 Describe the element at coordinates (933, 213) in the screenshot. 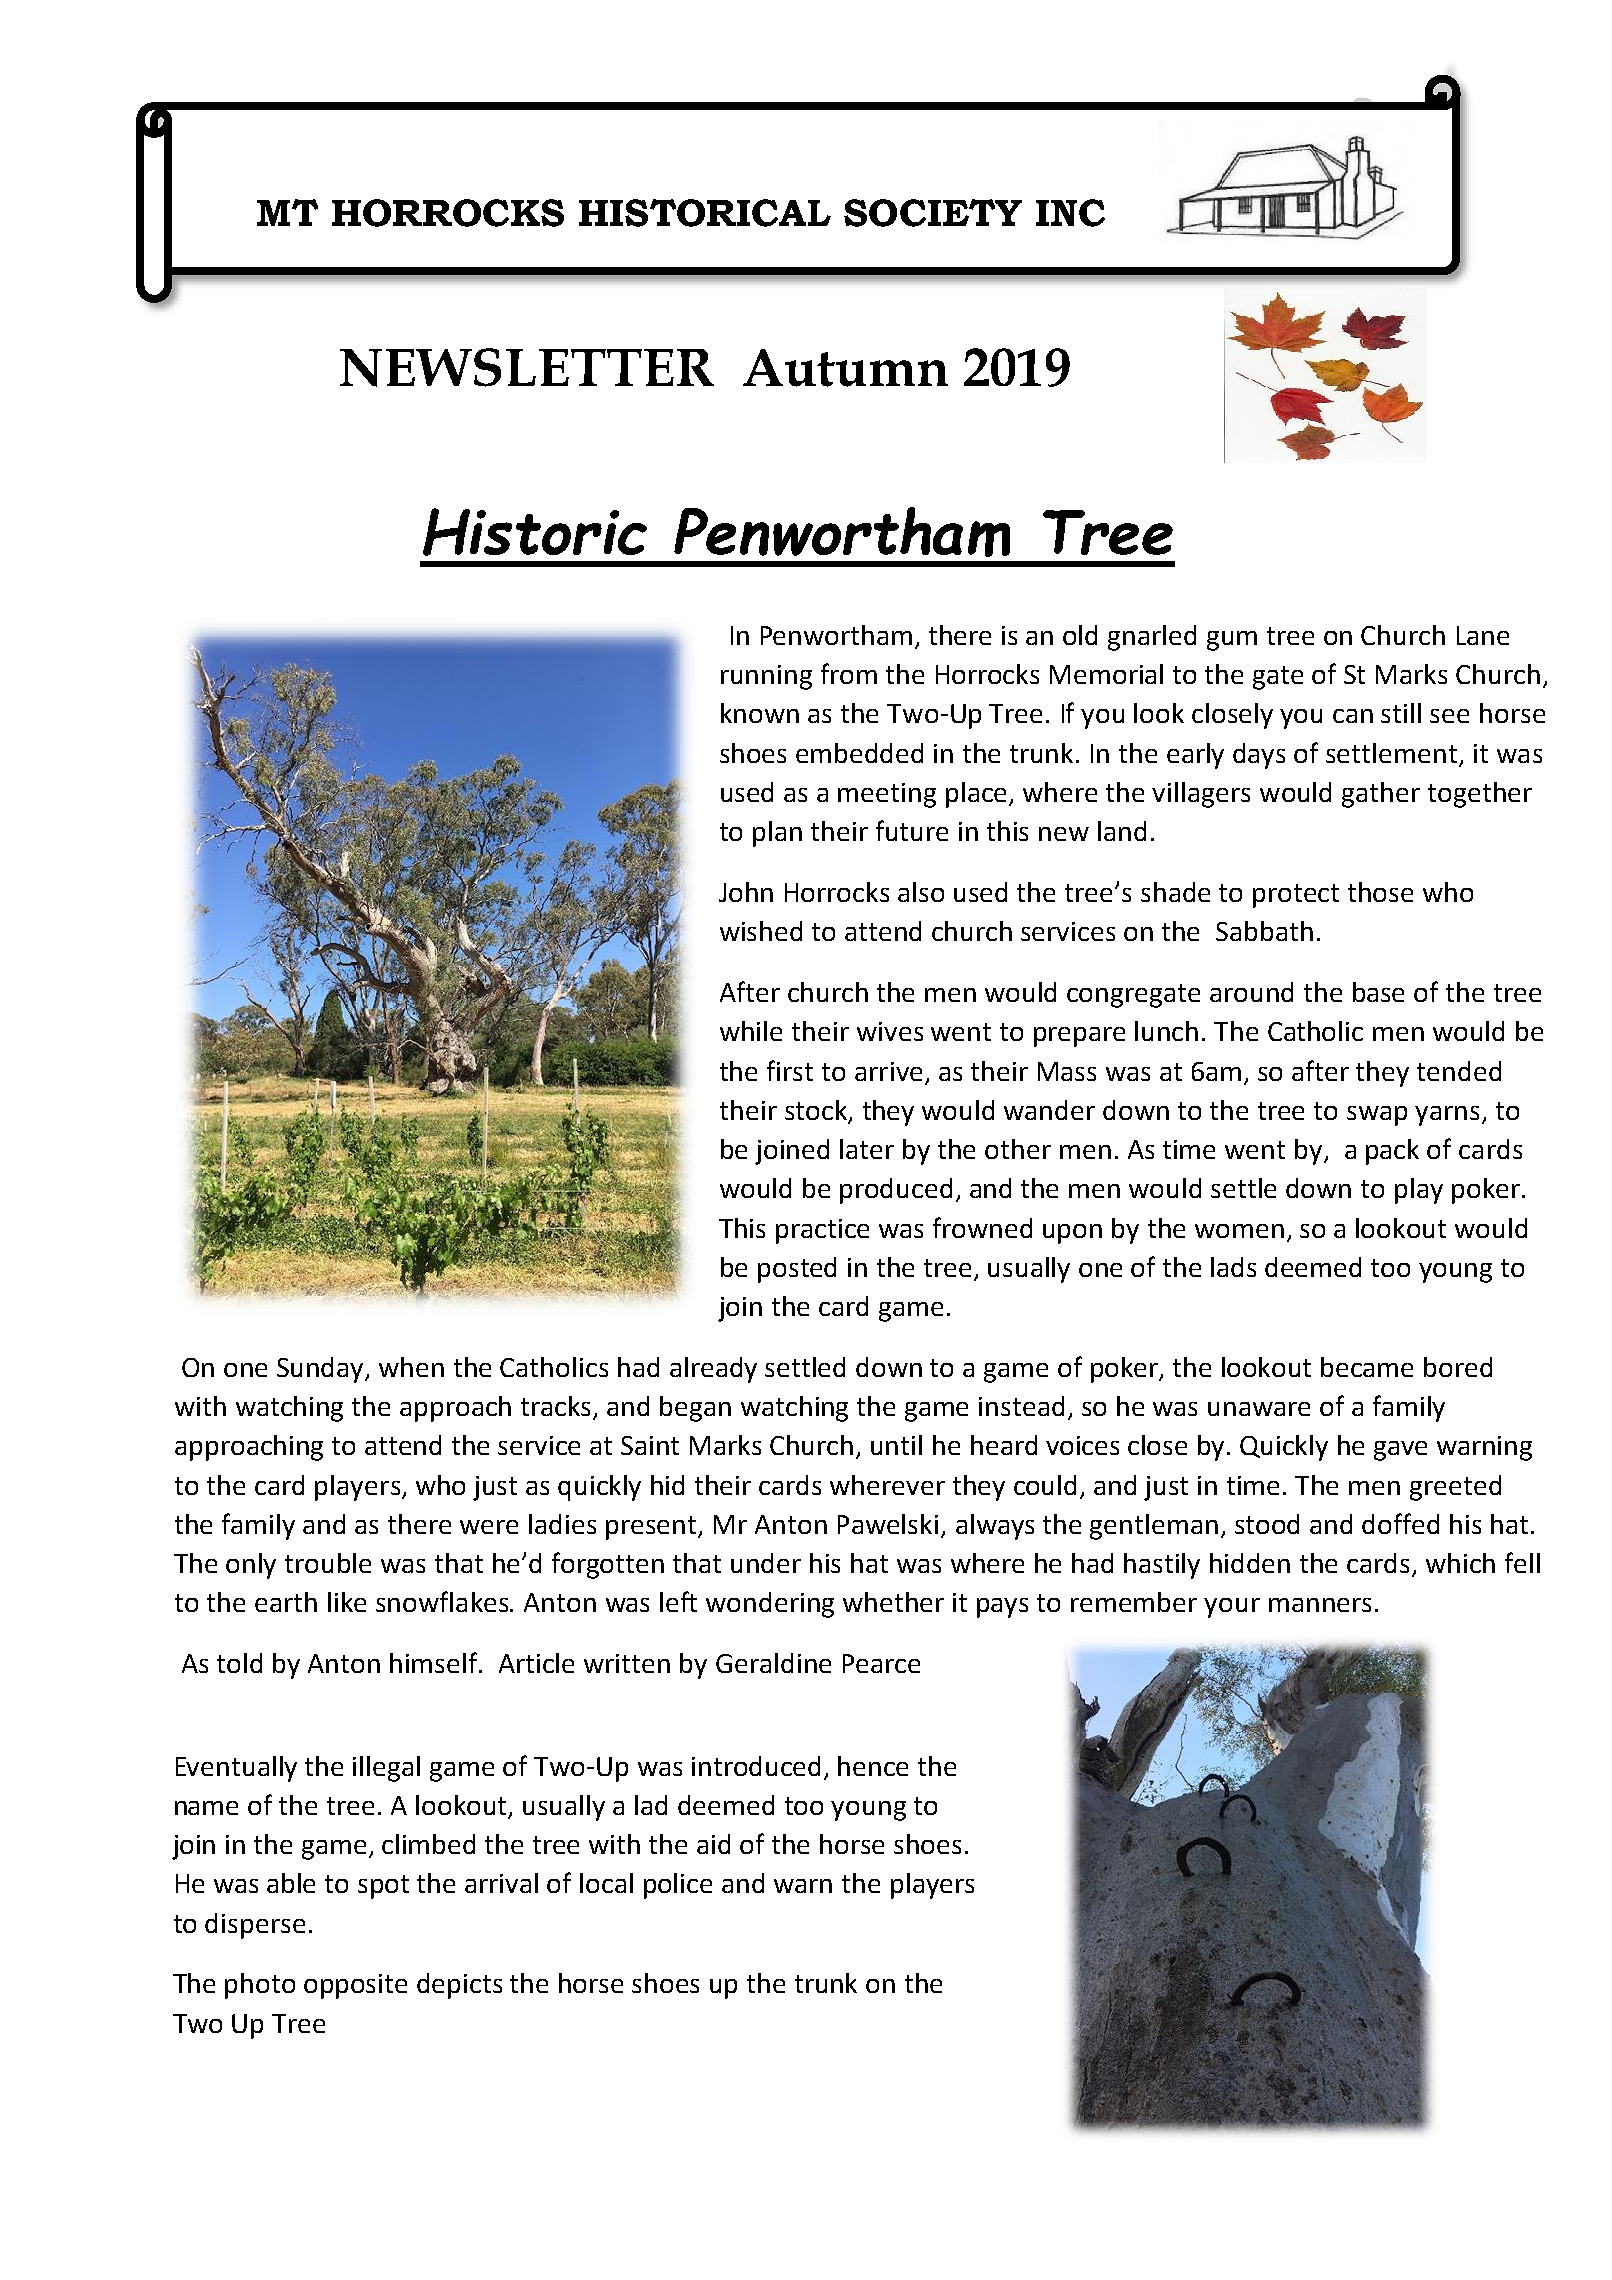

I see `SOCIETY` at that location.
